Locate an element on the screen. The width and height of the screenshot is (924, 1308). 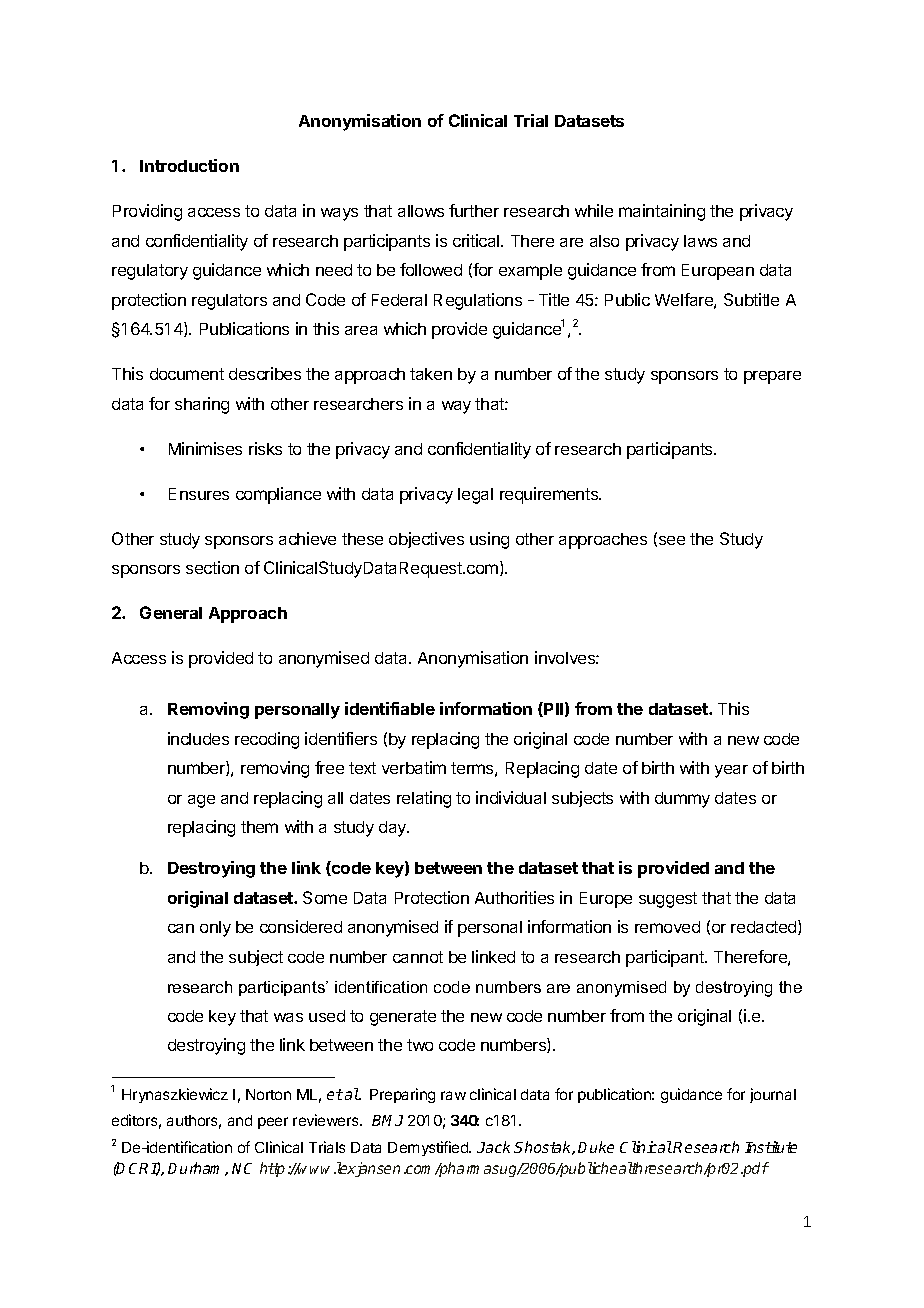
age is located at coordinates (201, 801).
